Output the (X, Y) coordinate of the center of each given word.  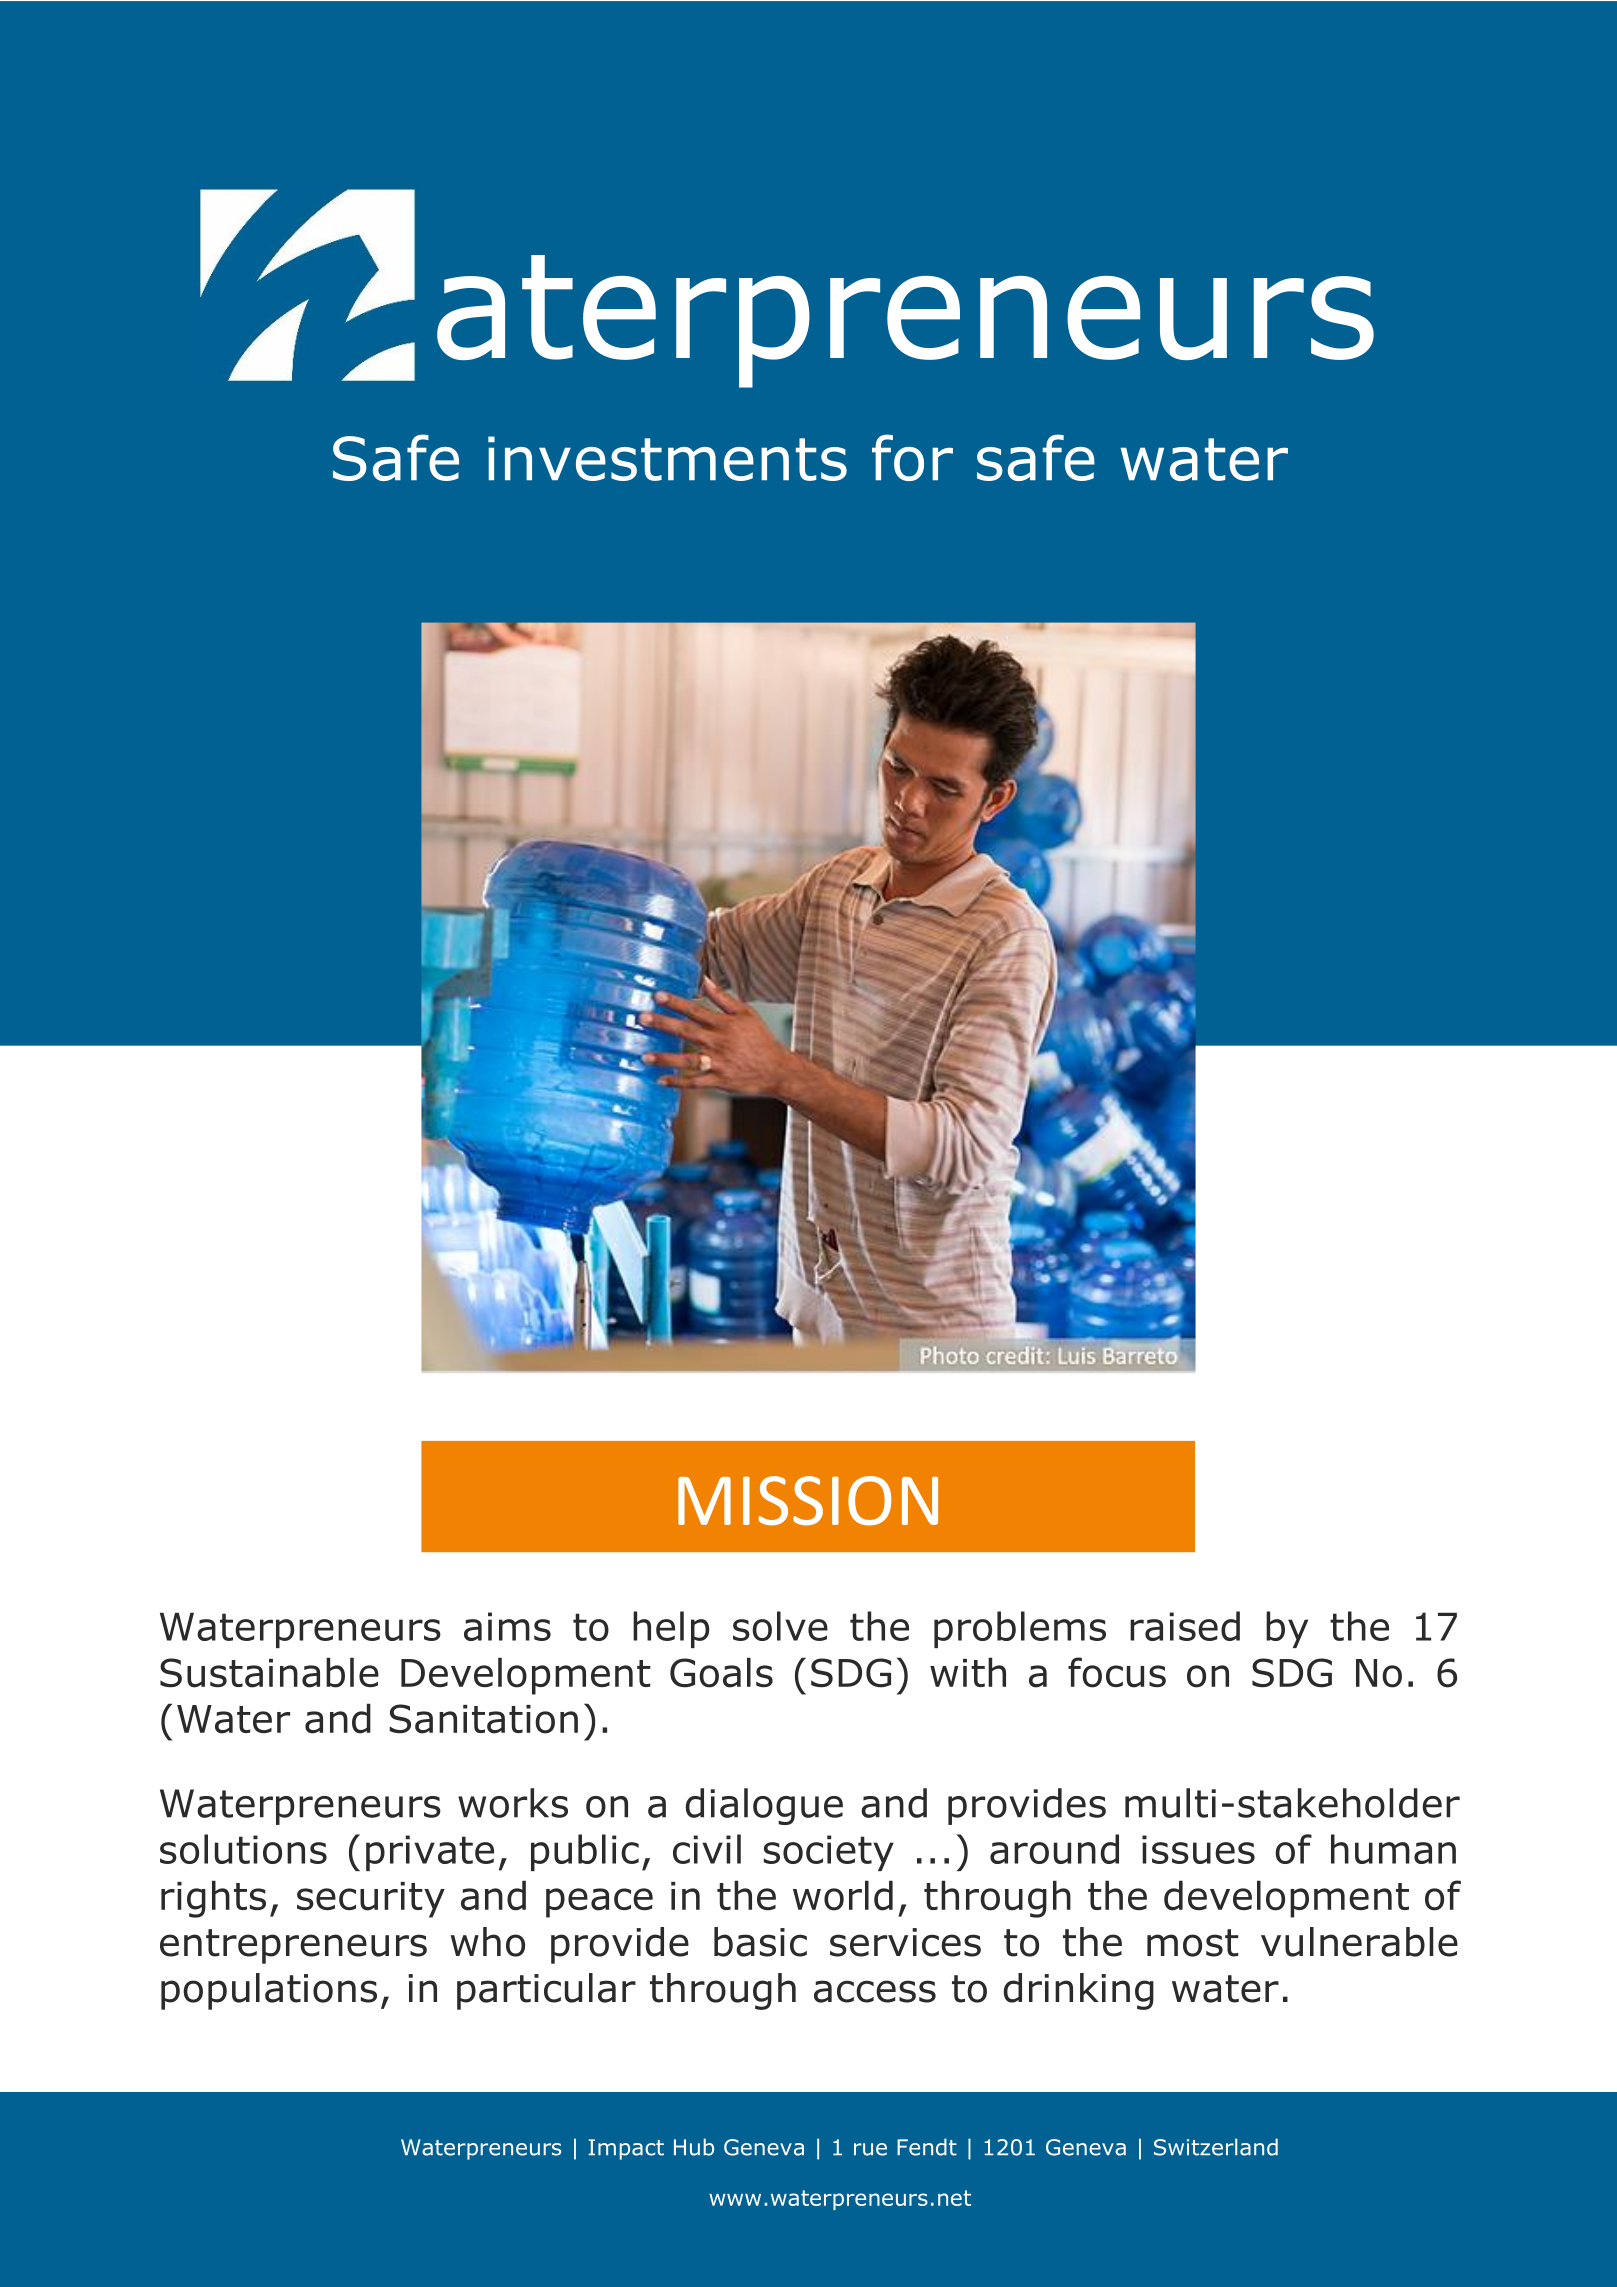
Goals (721, 1672)
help (671, 1629)
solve (780, 1626)
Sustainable (269, 1672)
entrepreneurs (293, 1946)
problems (1020, 1629)
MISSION (808, 1501)
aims (507, 1626)
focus (1117, 1672)
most (1193, 1943)
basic (760, 1942)
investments (667, 458)
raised (1185, 1626)
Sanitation (483, 1719)
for (912, 457)
